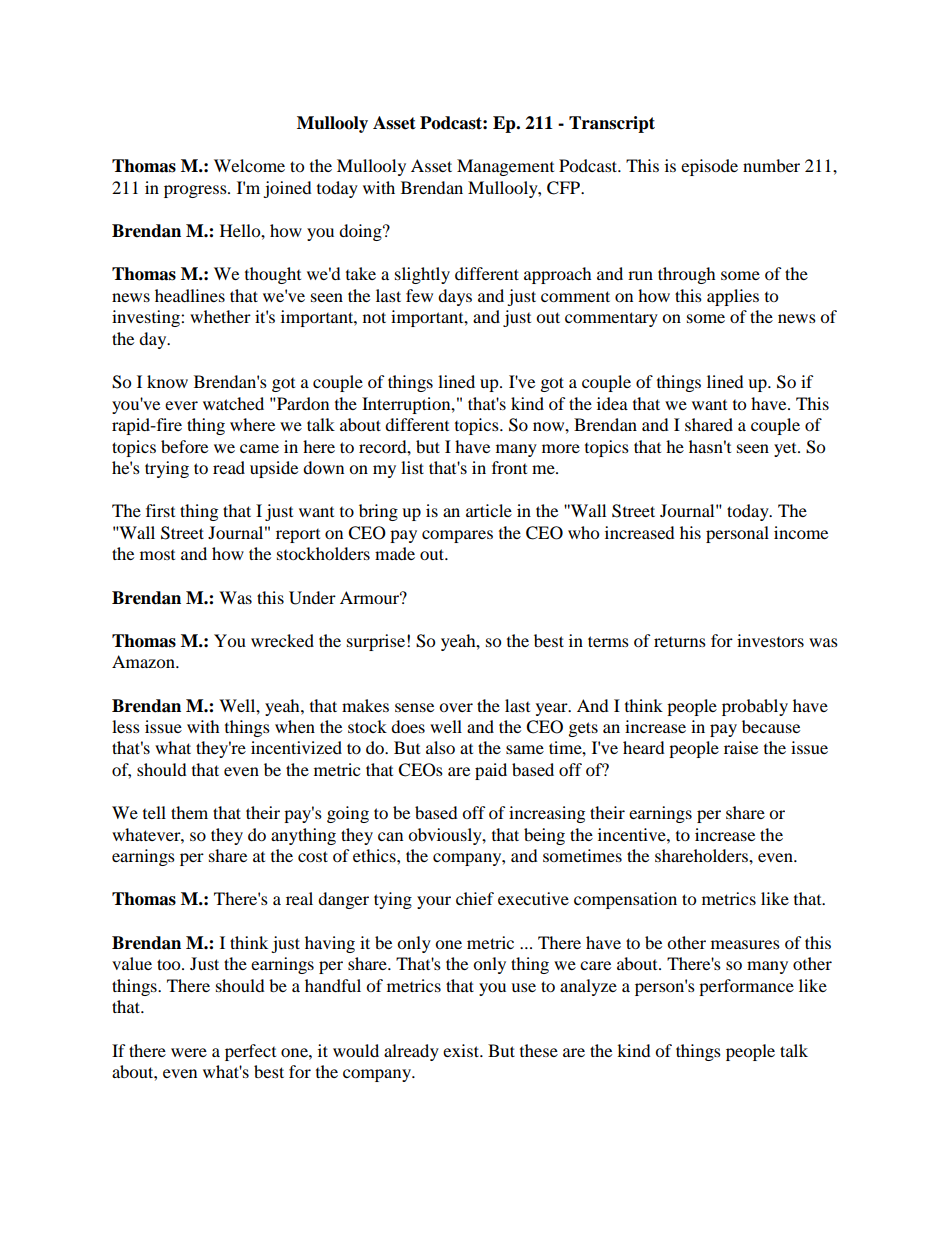 Image resolution: width=952 pixels, height=1233 pixels. What do you see at coordinates (157, 555) in the screenshot?
I see `most` at bounding box center [157, 555].
